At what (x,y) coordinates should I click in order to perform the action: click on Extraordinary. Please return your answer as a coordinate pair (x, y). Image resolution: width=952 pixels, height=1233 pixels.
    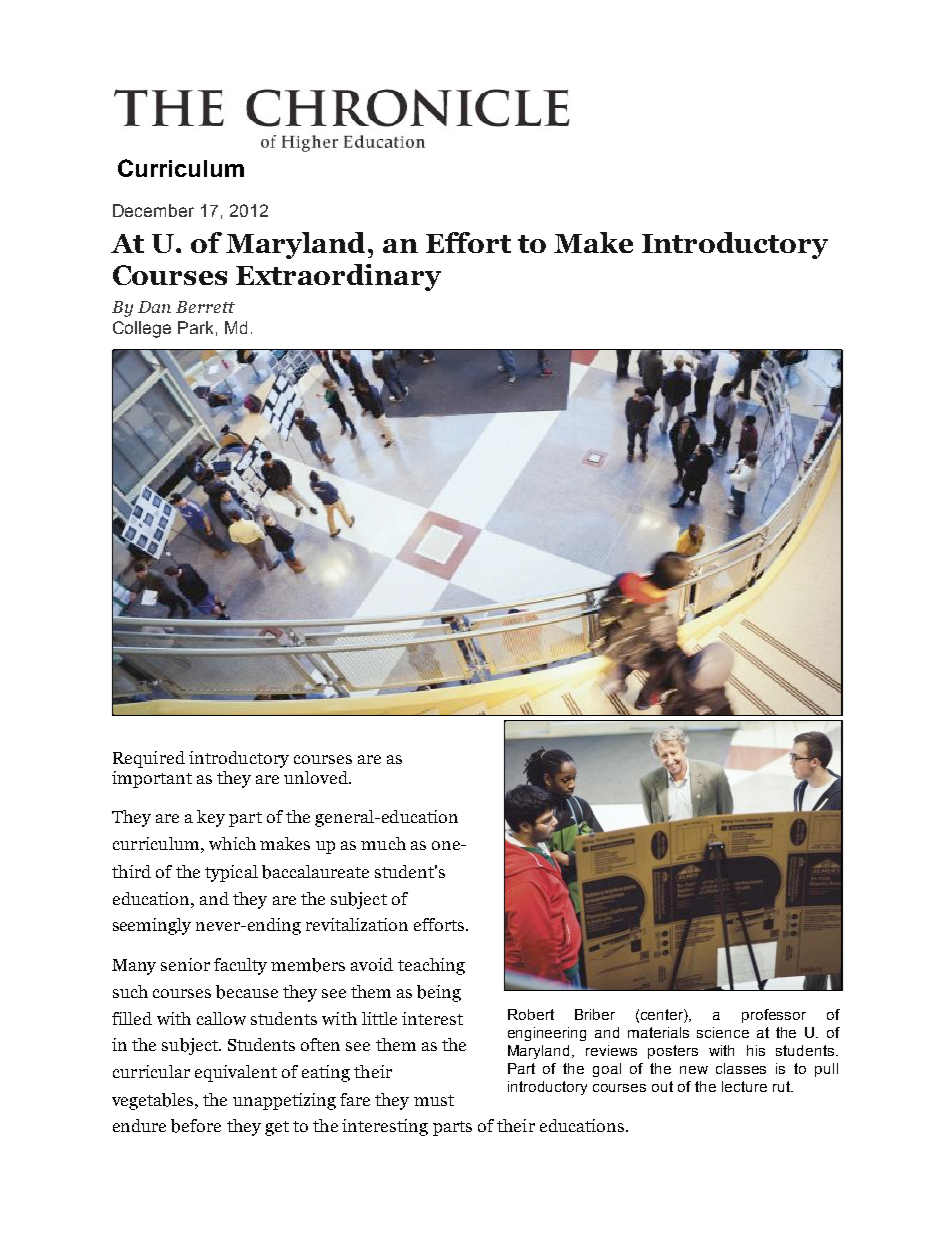
    Looking at the image, I should click on (338, 277).
